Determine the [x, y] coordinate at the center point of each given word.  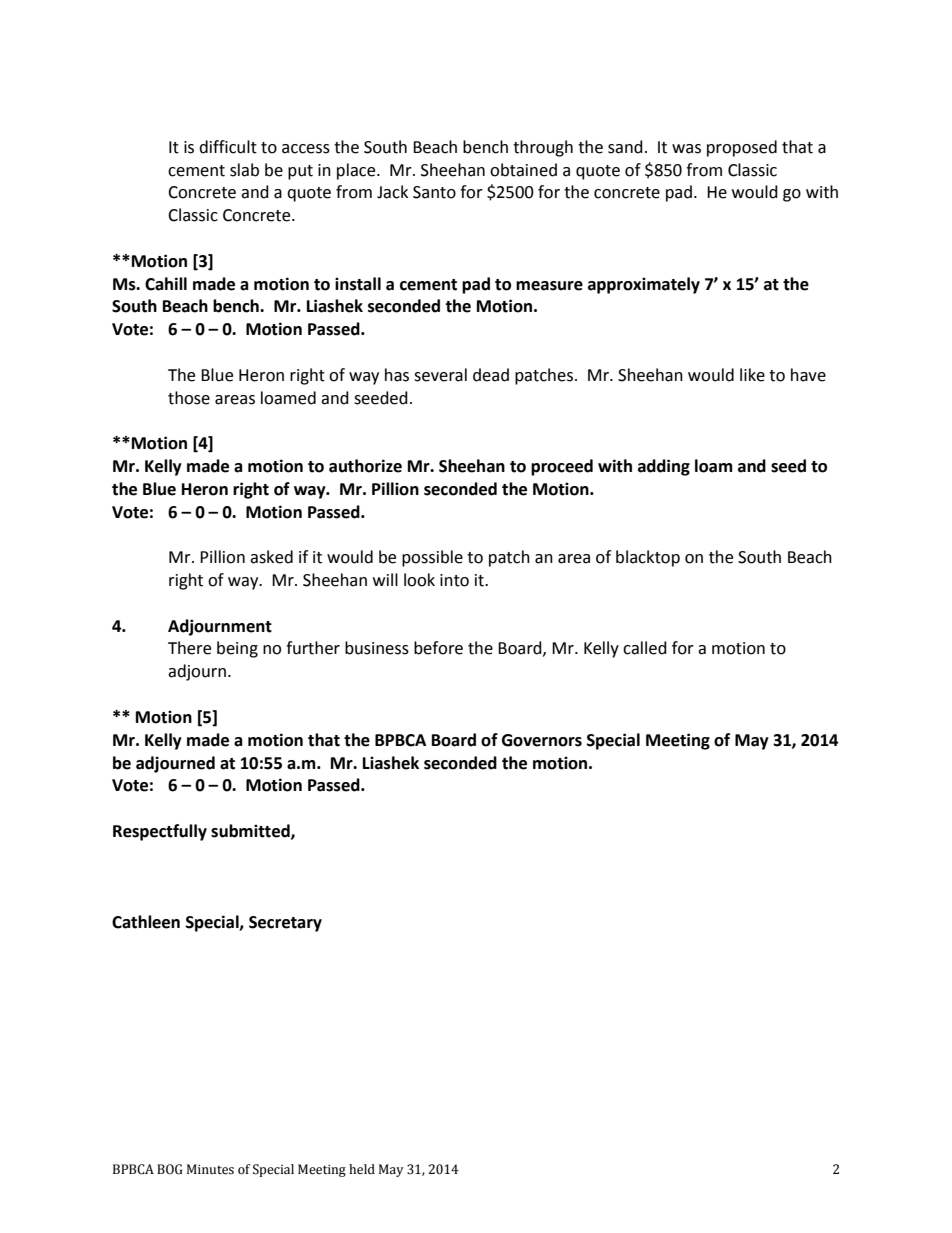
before [438, 648]
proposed [742, 148]
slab [244, 170]
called [645, 648]
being [237, 649]
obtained [523, 170]
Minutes [210, 1169]
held [362, 1169]
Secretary [285, 924]
